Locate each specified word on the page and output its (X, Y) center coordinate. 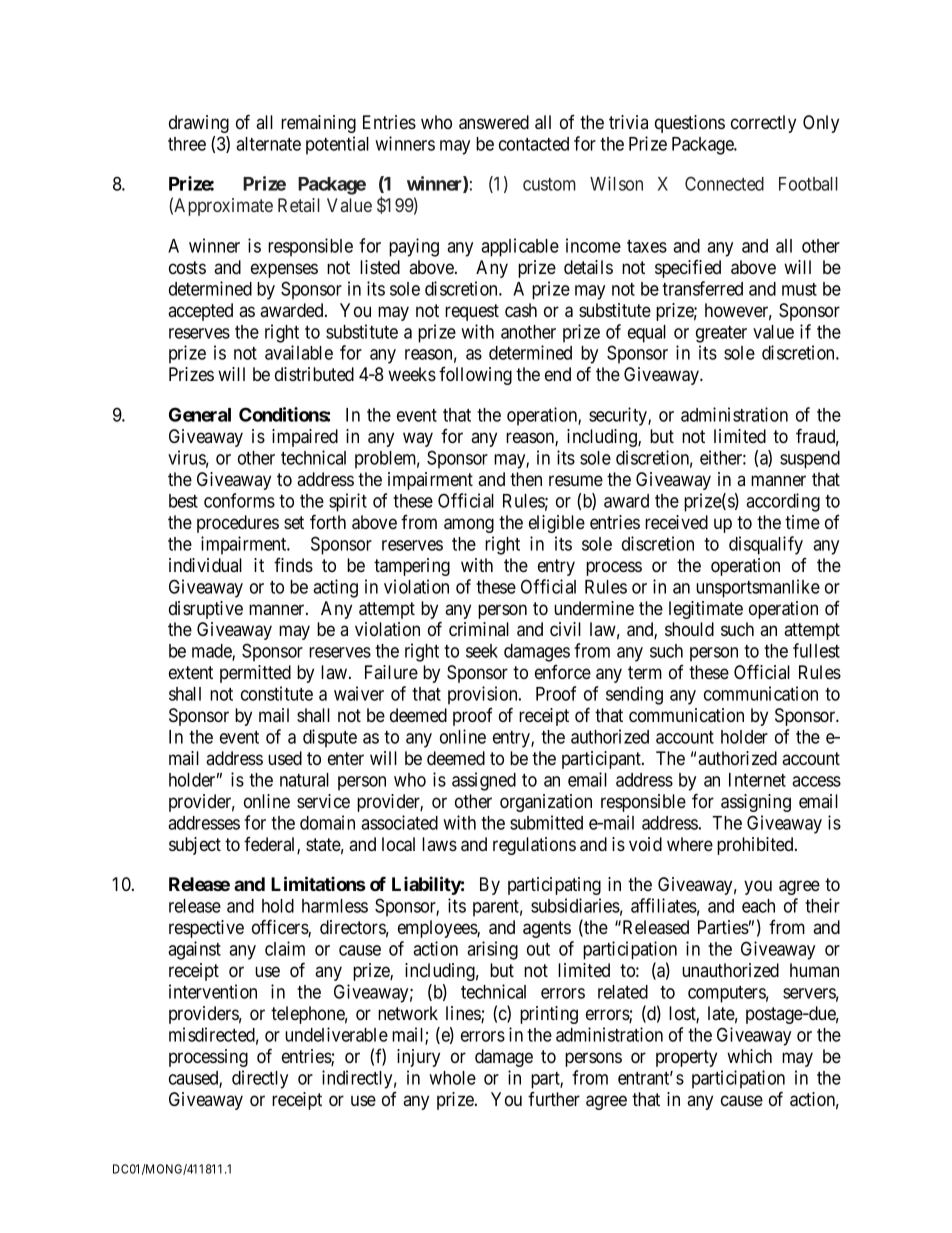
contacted (534, 144)
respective (206, 929)
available (299, 352)
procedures (238, 524)
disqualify (766, 545)
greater (721, 334)
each (758, 906)
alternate (268, 144)
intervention (213, 991)
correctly (763, 124)
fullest (816, 650)
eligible (557, 524)
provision (484, 695)
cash (521, 310)
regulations (534, 846)
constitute (277, 693)
